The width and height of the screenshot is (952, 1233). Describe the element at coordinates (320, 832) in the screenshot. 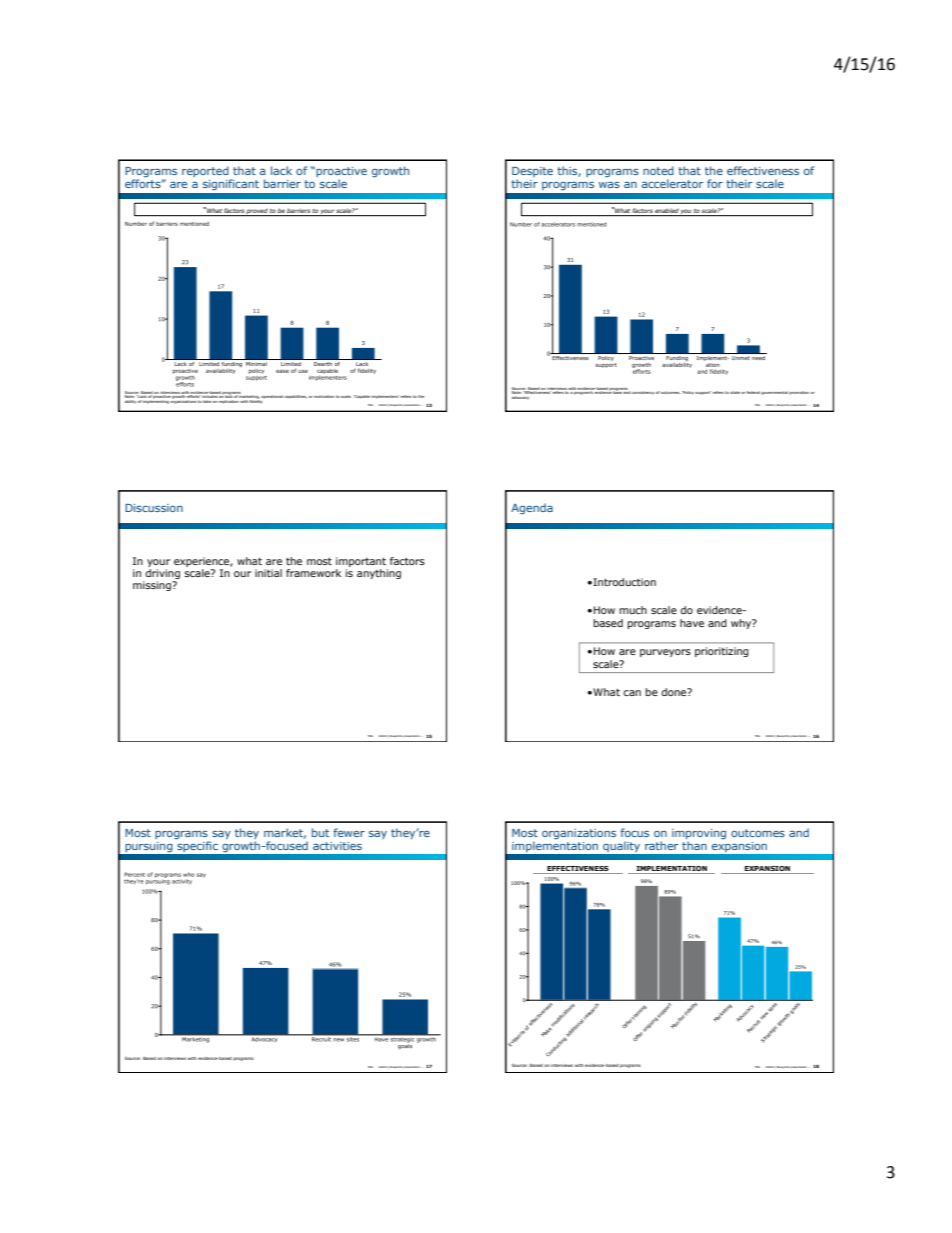

I see `but` at that location.
